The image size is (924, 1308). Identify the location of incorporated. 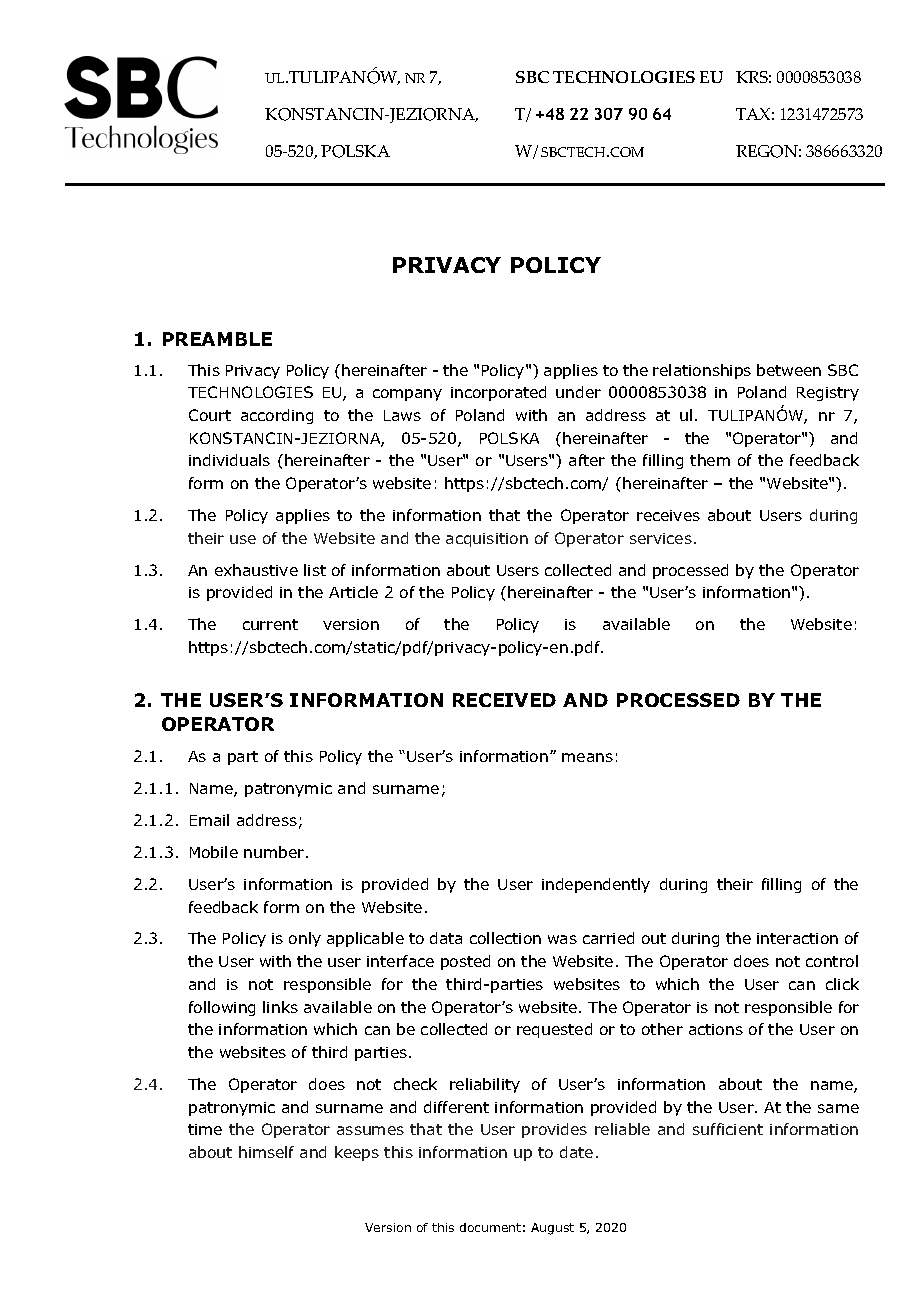
(498, 393).
